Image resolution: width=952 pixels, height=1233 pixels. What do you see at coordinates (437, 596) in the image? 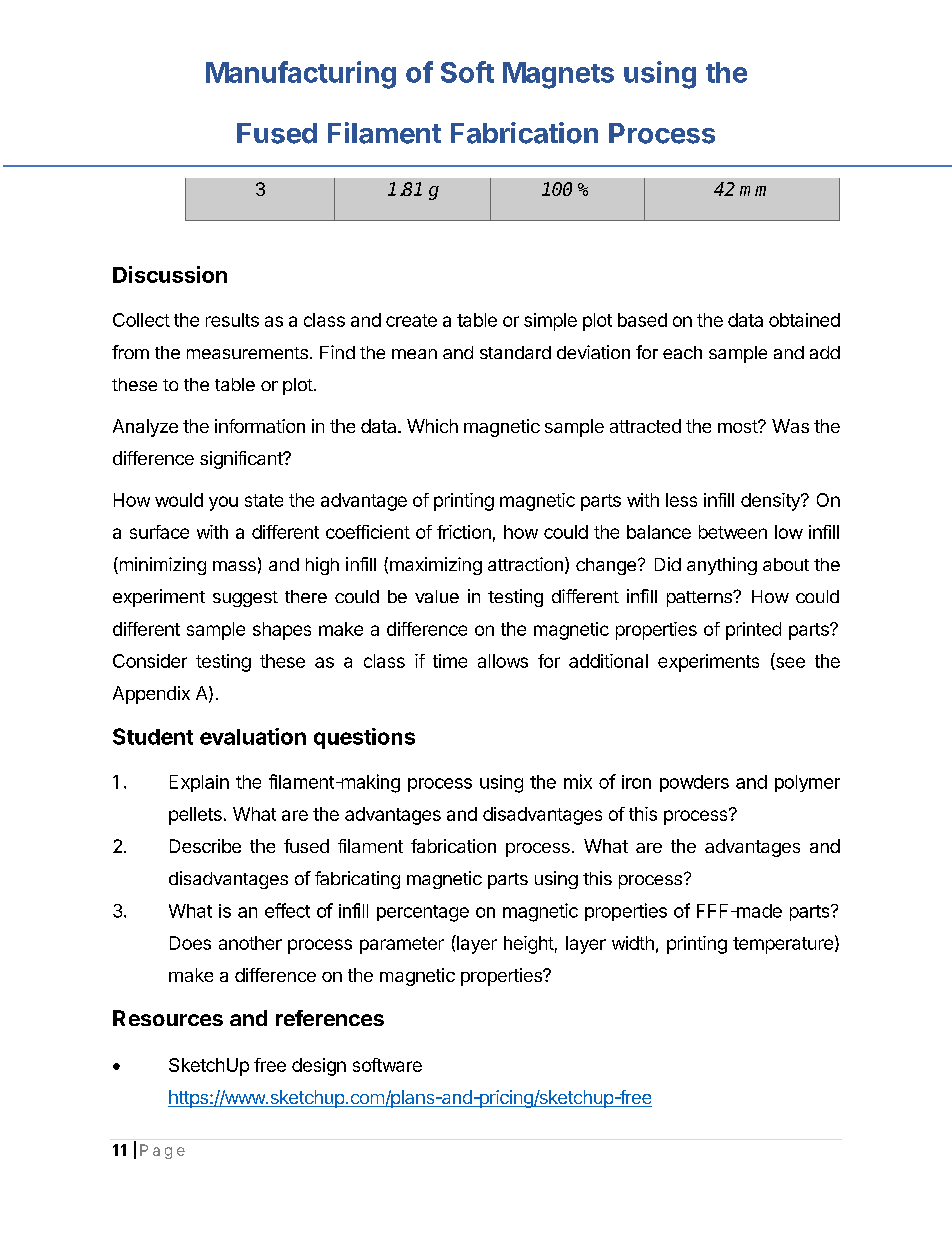
I see `value` at bounding box center [437, 596].
